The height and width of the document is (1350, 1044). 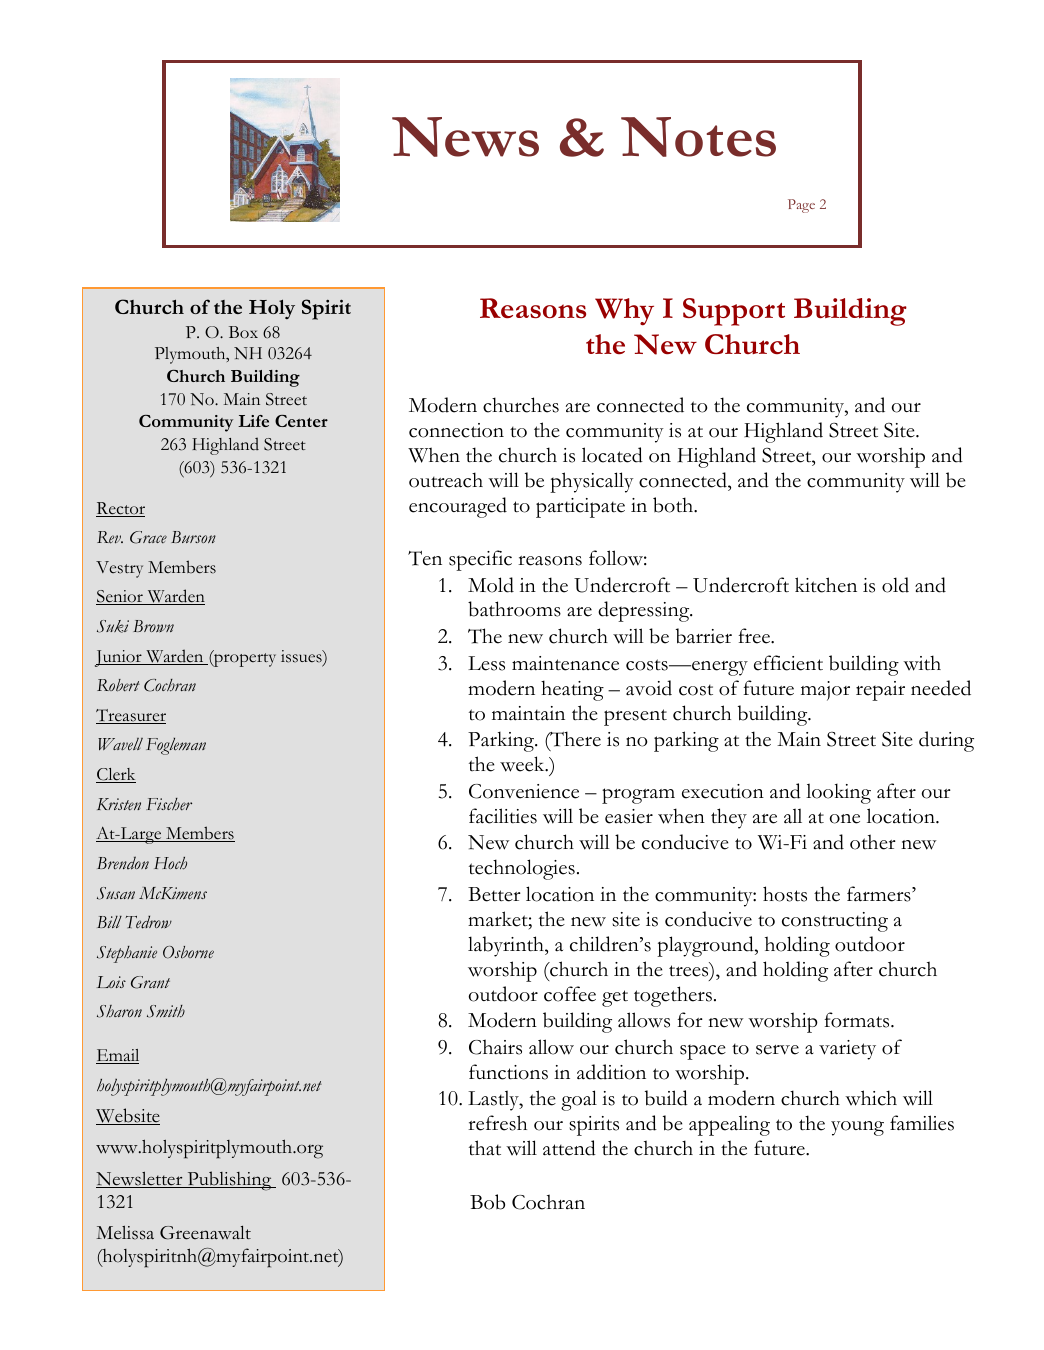 I want to click on Publishing, so click(x=229, y=1181).
